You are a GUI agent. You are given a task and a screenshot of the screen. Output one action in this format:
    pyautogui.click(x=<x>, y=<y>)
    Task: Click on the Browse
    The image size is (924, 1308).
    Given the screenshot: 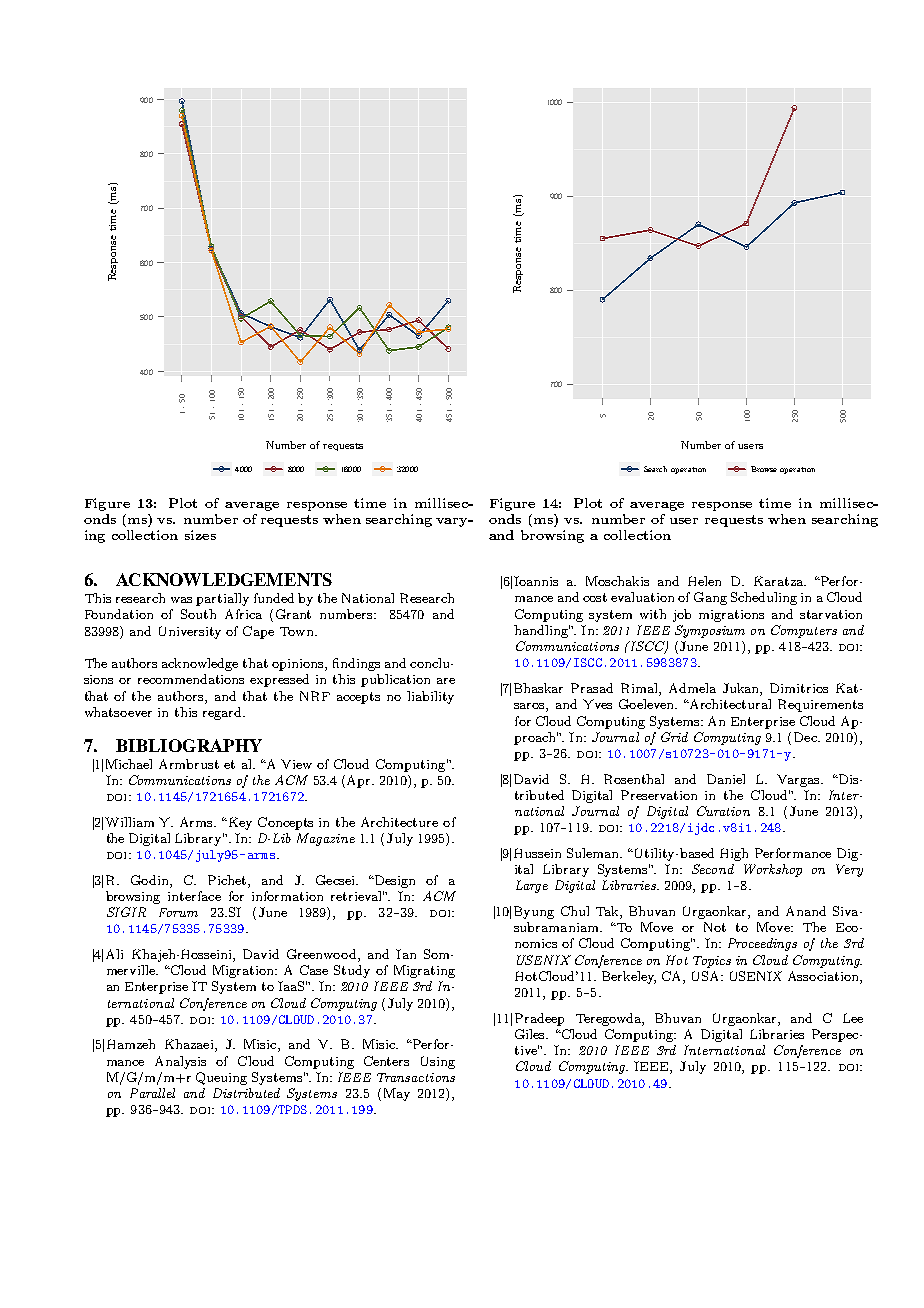 What is the action you would take?
    pyautogui.click(x=764, y=469)
